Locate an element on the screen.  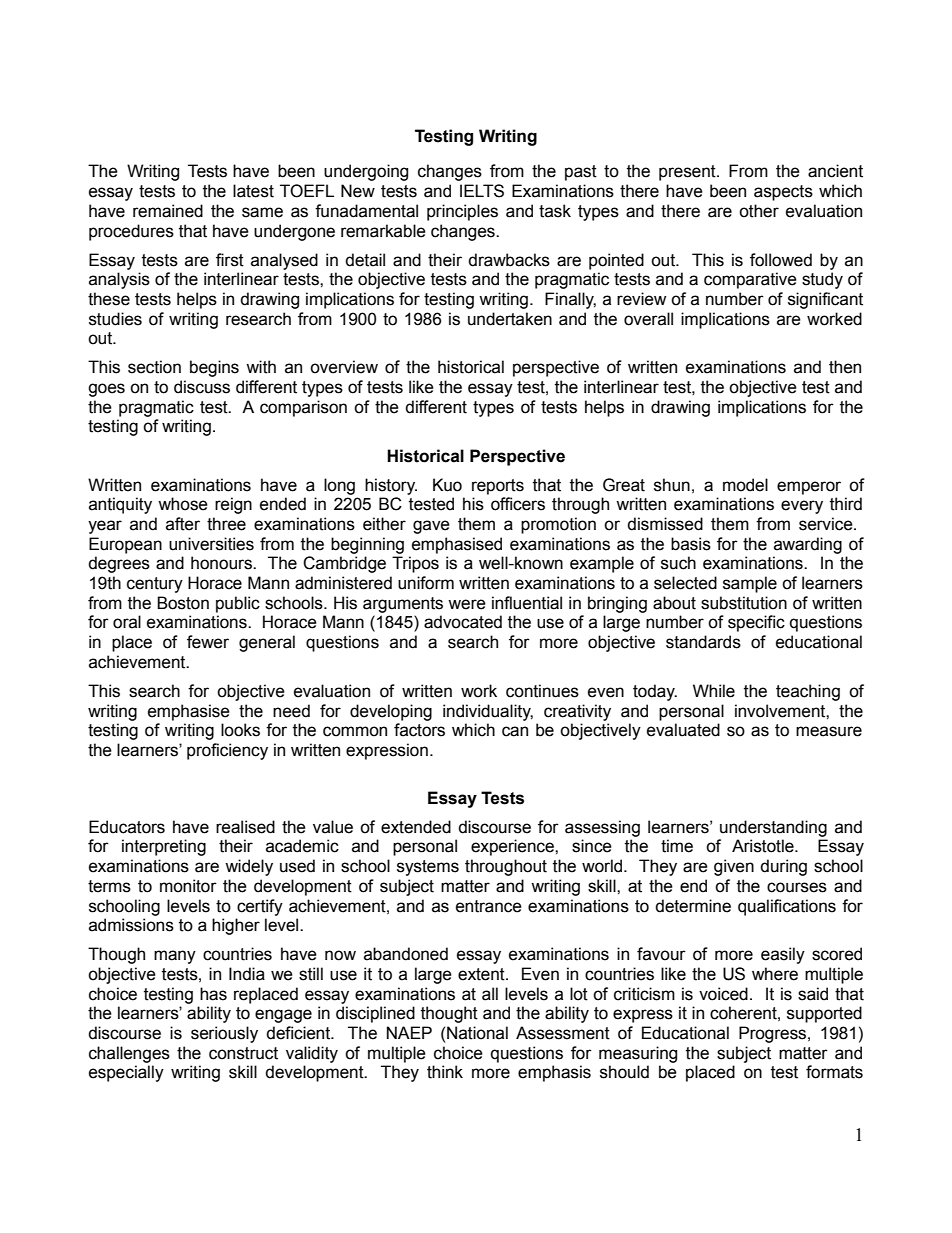
other is located at coordinates (759, 211).
